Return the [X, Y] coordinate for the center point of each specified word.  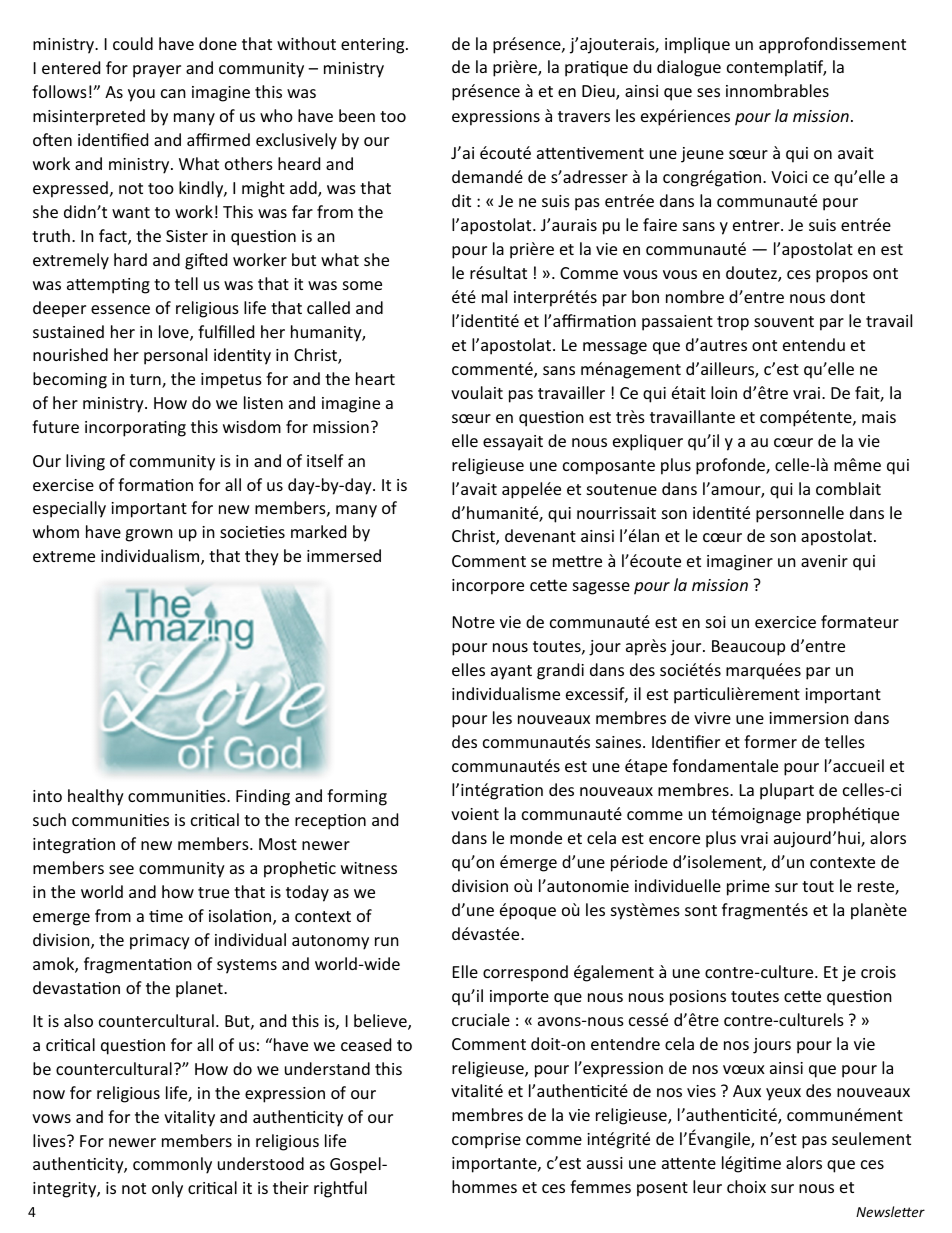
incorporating [135, 429]
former [770, 741]
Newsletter [890, 1211]
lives [50, 1140]
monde [536, 837]
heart [375, 378]
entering [374, 46]
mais [879, 417]
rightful [340, 1189]
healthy [96, 797]
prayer [157, 71]
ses [708, 92]
